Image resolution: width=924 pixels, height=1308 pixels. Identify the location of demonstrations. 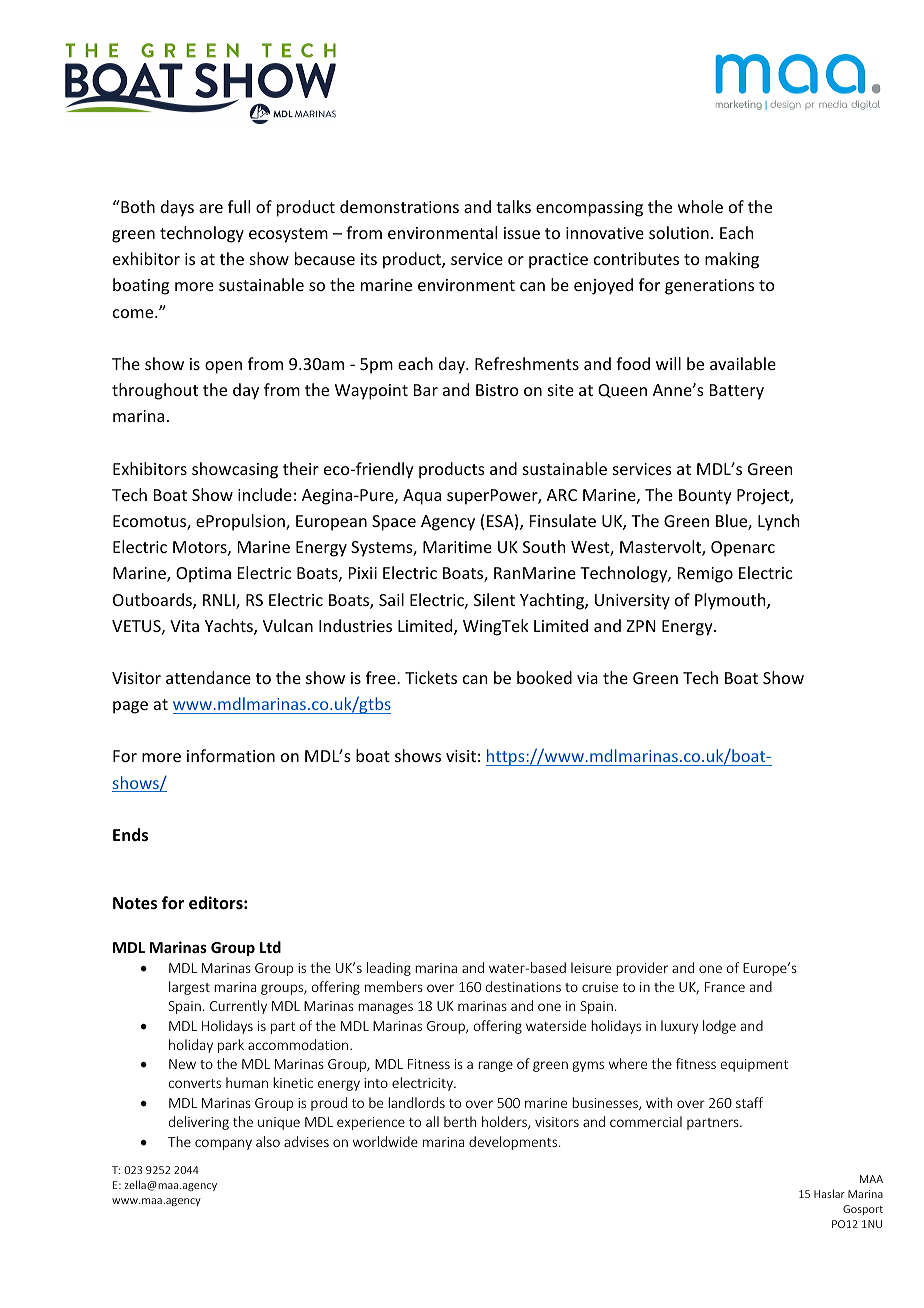
(399, 206).
